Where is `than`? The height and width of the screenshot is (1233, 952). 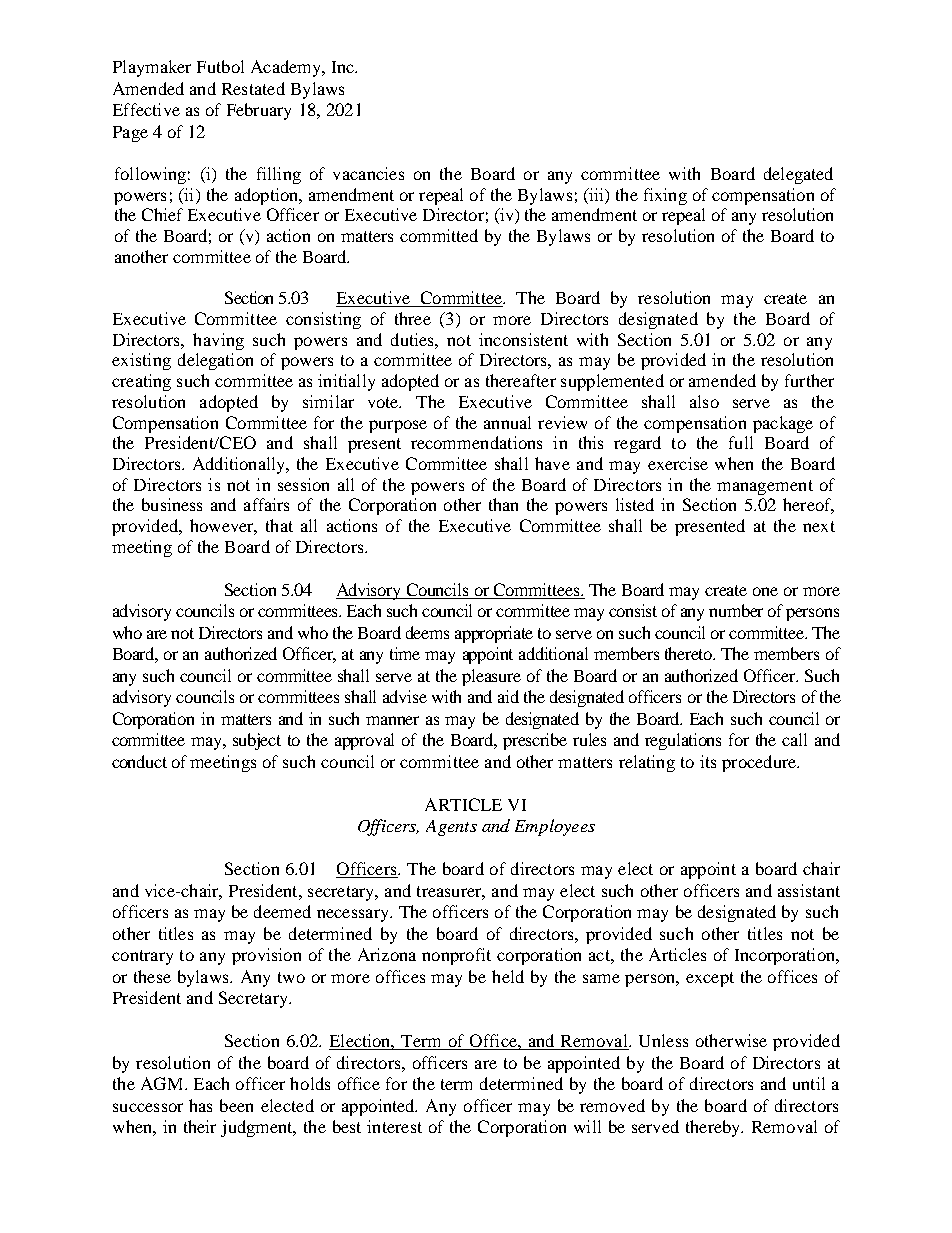
than is located at coordinates (503, 504).
